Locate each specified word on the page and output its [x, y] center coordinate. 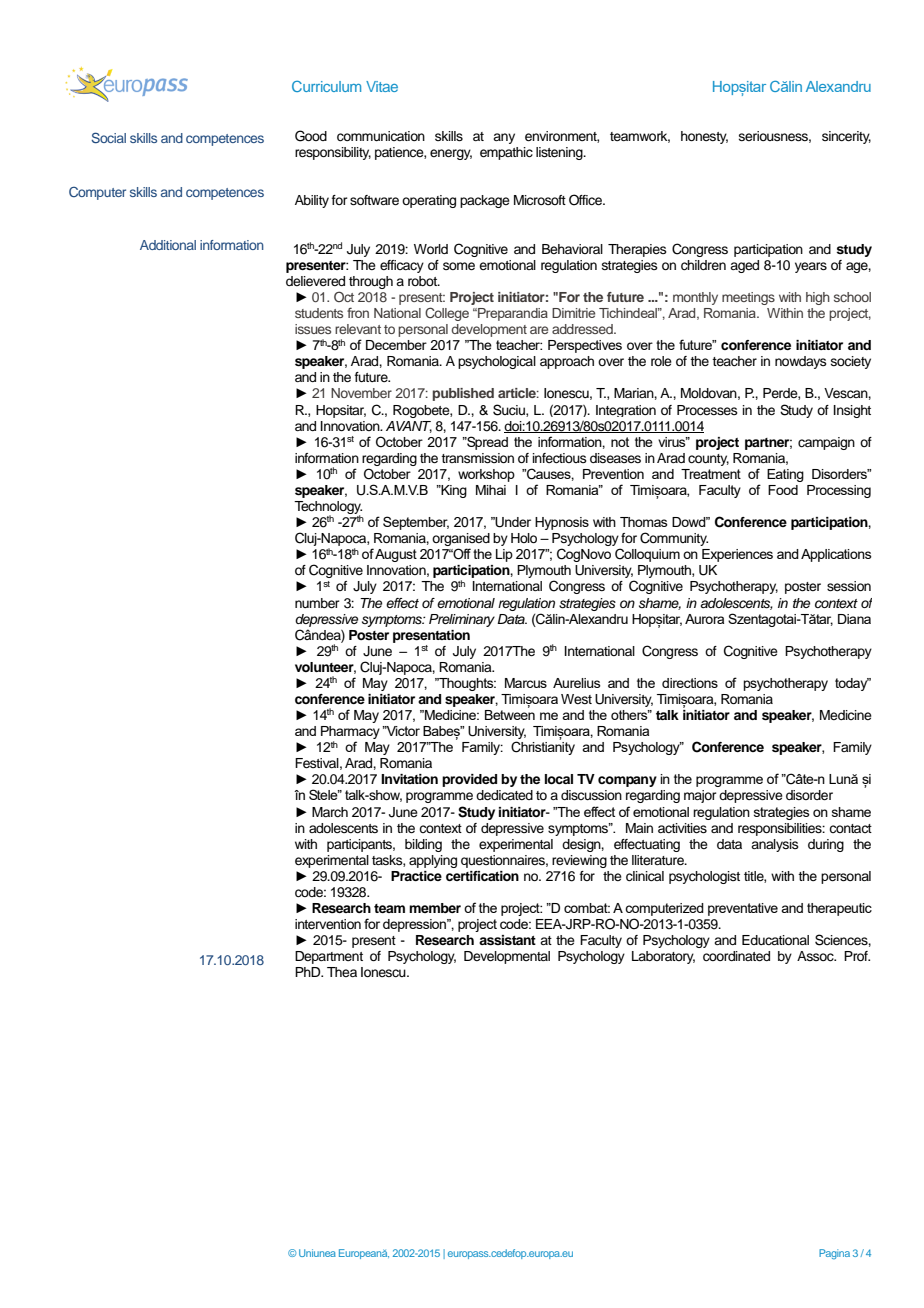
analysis [775, 845]
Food [783, 490]
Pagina [834, 1254]
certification [482, 876]
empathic [506, 153]
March [330, 812]
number [317, 603]
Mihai [491, 490]
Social [108, 137]
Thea [342, 972]
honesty [704, 137]
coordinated [736, 956]
